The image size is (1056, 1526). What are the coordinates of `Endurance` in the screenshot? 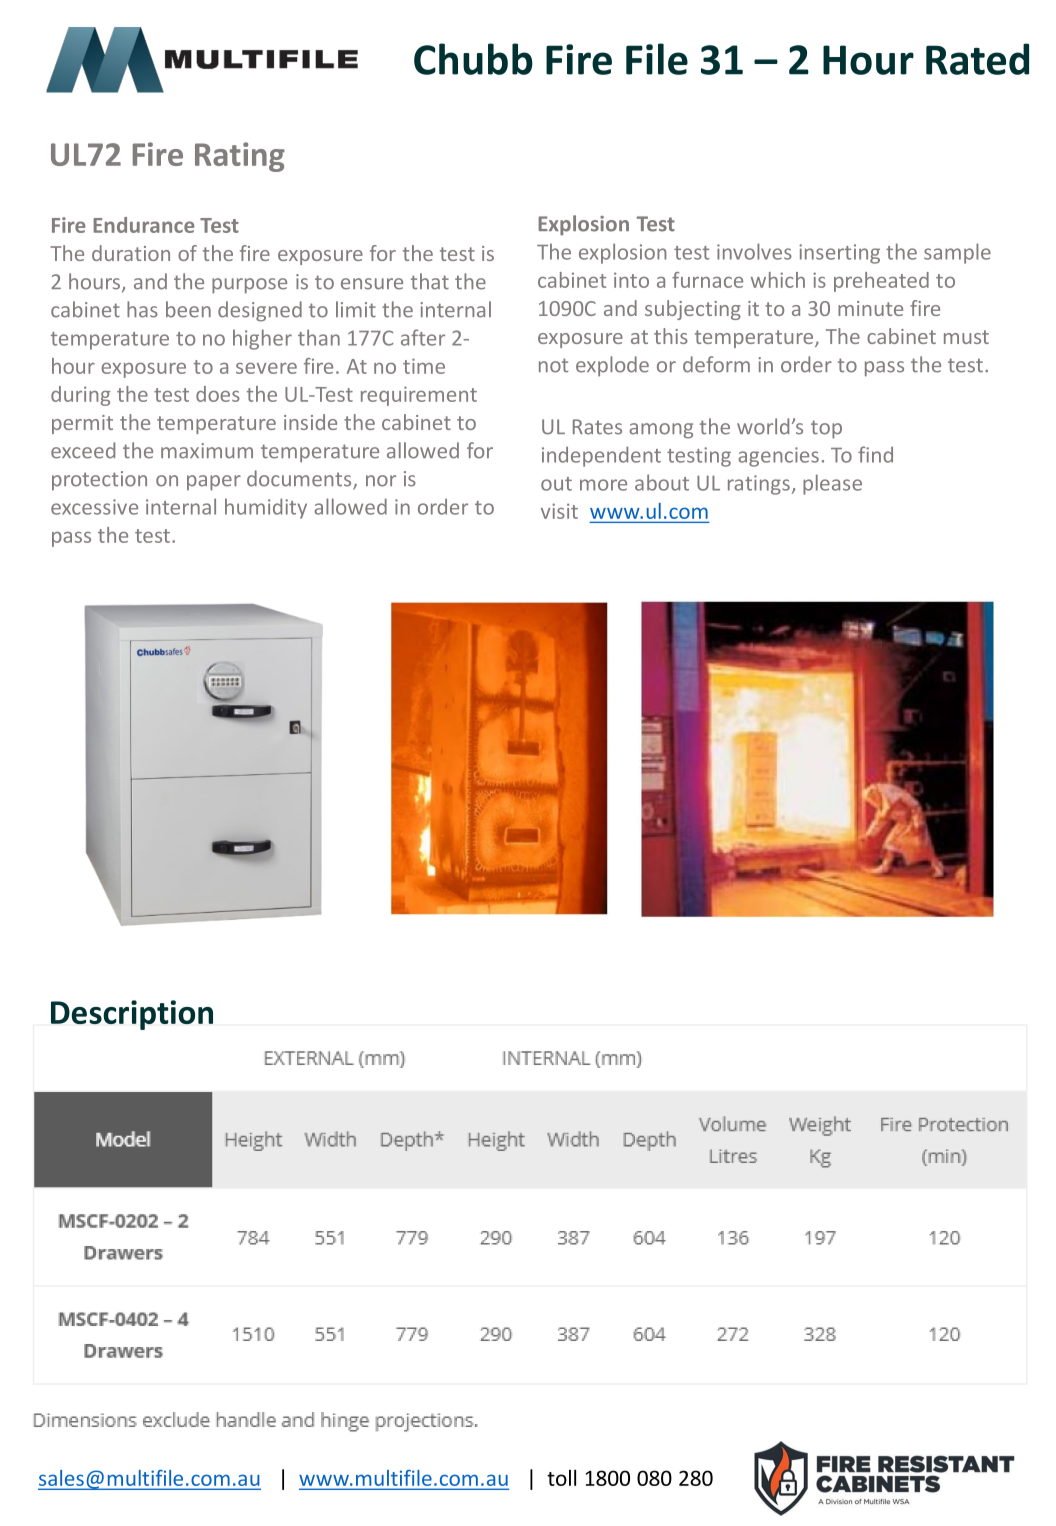 It's located at (144, 225).
